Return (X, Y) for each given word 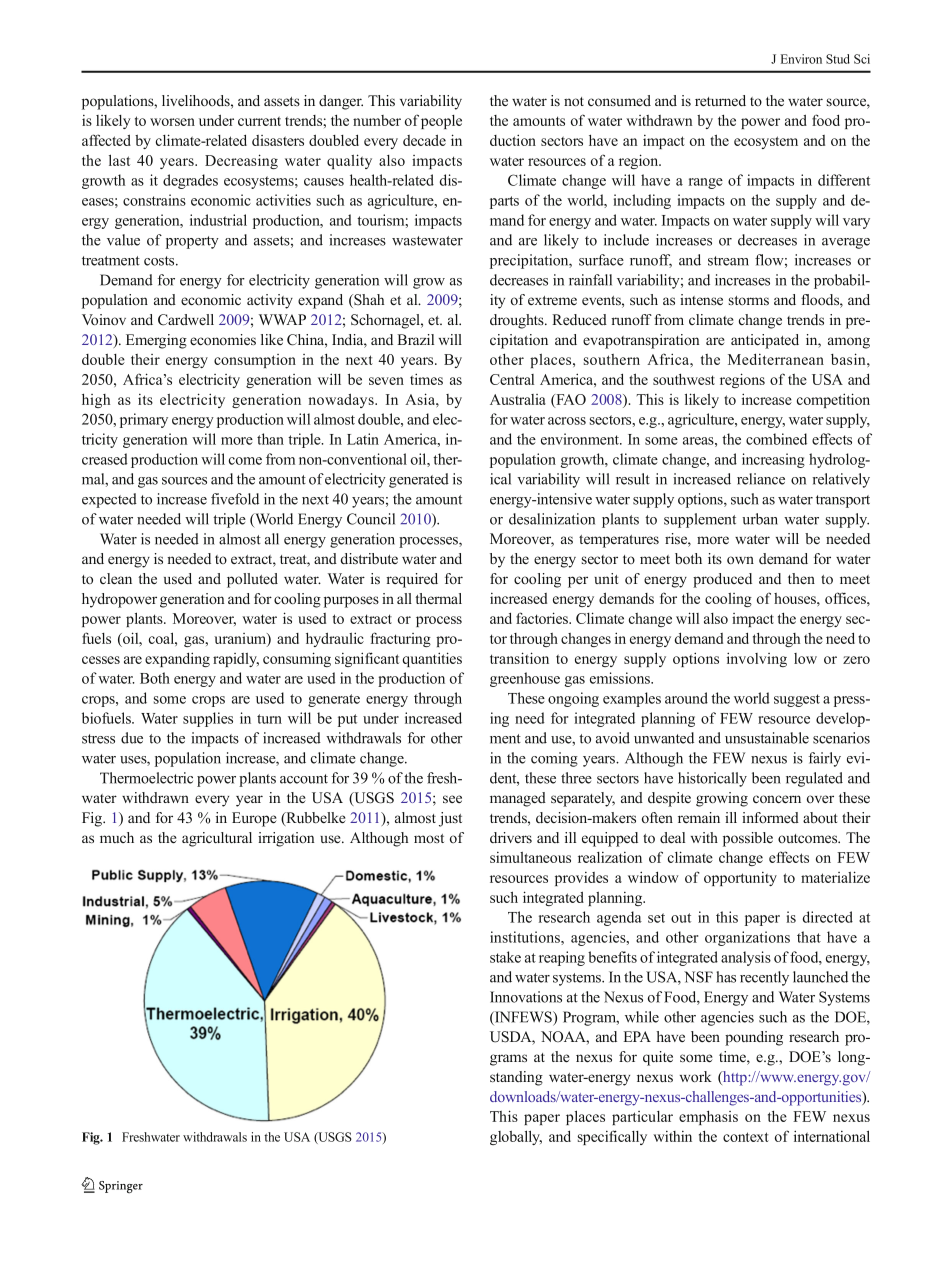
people (441, 122)
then (801, 578)
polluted (252, 580)
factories (543, 618)
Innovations (526, 997)
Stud (838, 59)
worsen (172, 122)
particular (642, 1118)
